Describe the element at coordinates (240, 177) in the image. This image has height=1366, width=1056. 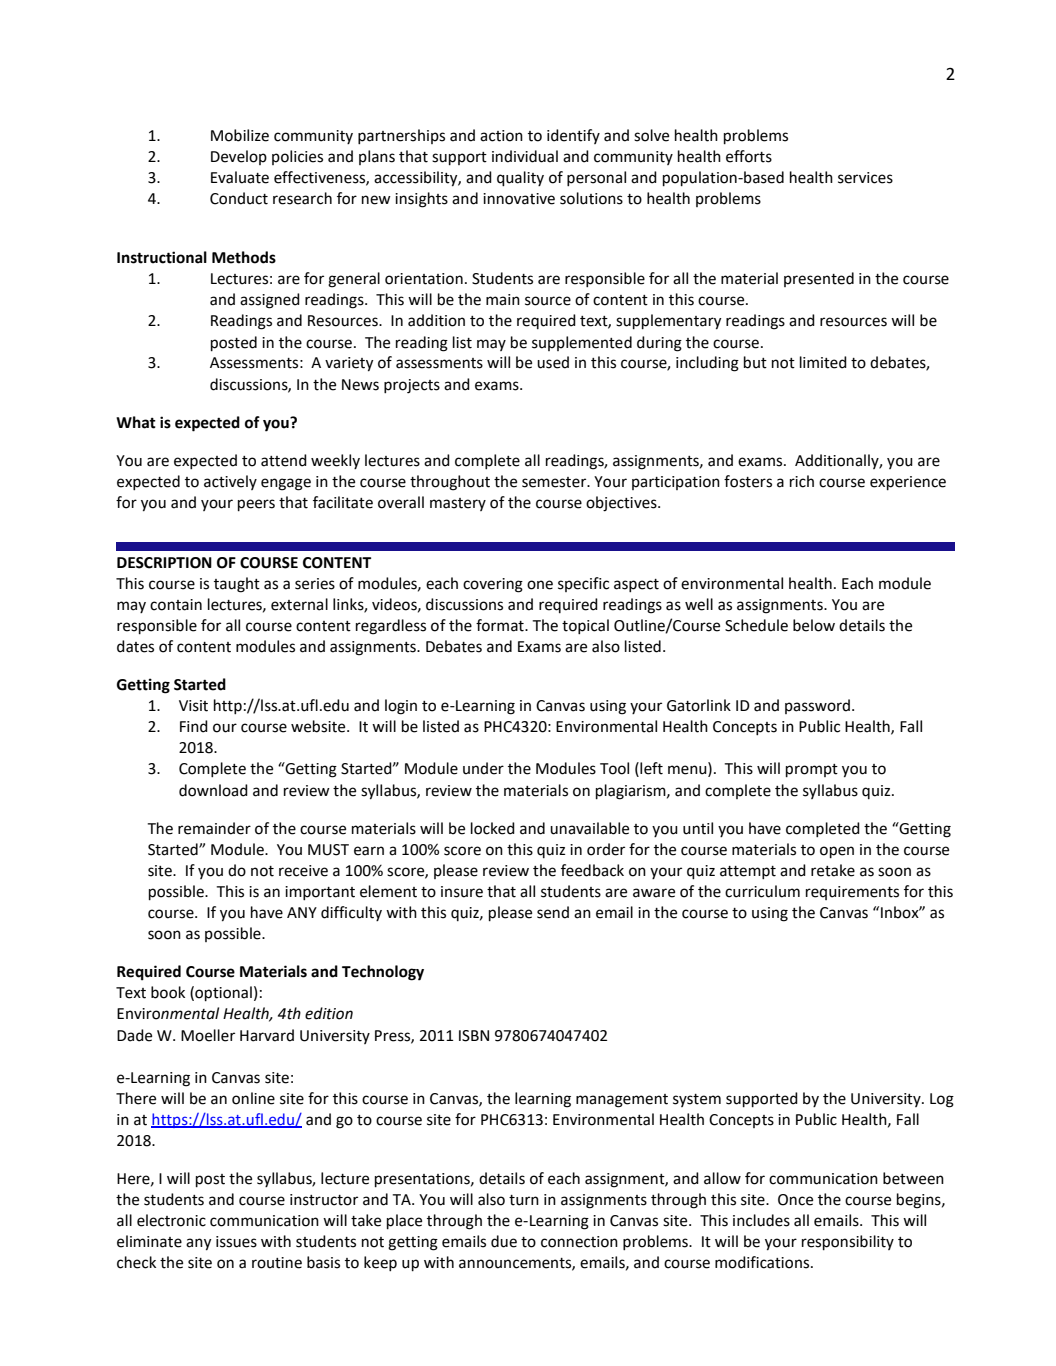
I see `Evaluate` at that location.
